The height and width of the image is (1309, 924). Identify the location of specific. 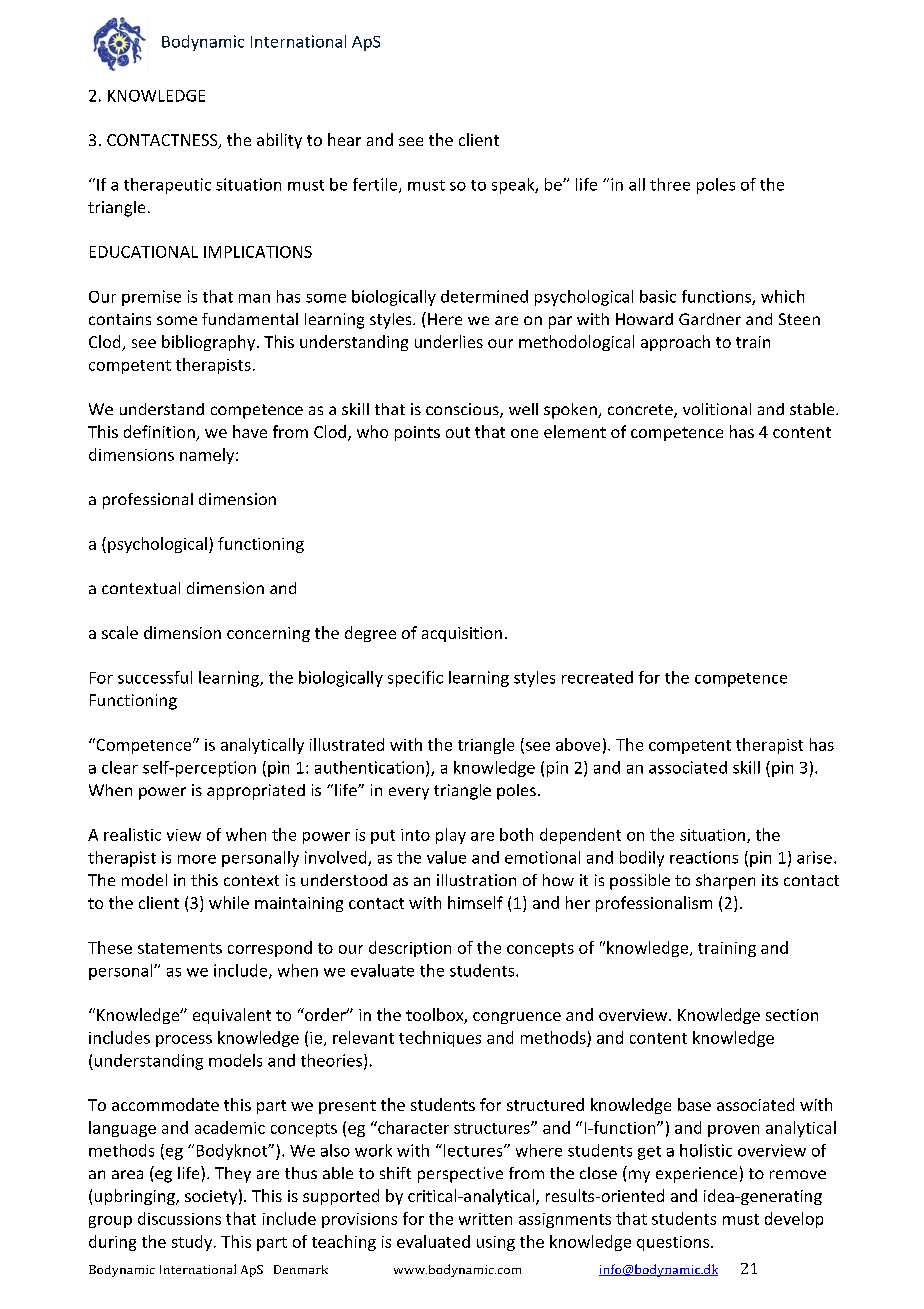
(415, 679).
